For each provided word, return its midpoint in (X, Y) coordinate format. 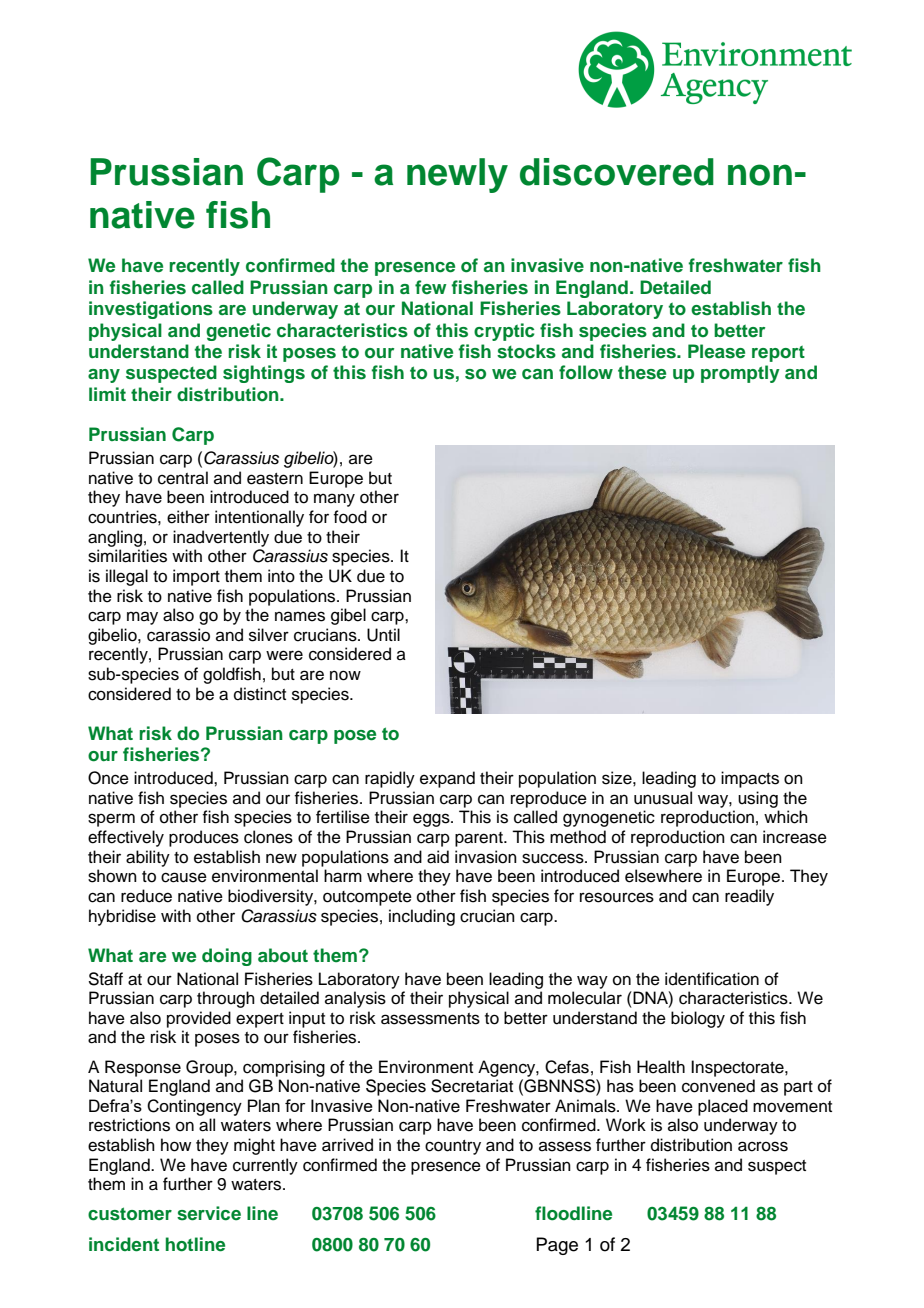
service (209, 1213)
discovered (617, 172)
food (350, 517)
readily (749, 897)
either (188, 517)
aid (438, 857)
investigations (151, 310)
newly (457, 175)
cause (184, 877)
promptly (740, 374)
